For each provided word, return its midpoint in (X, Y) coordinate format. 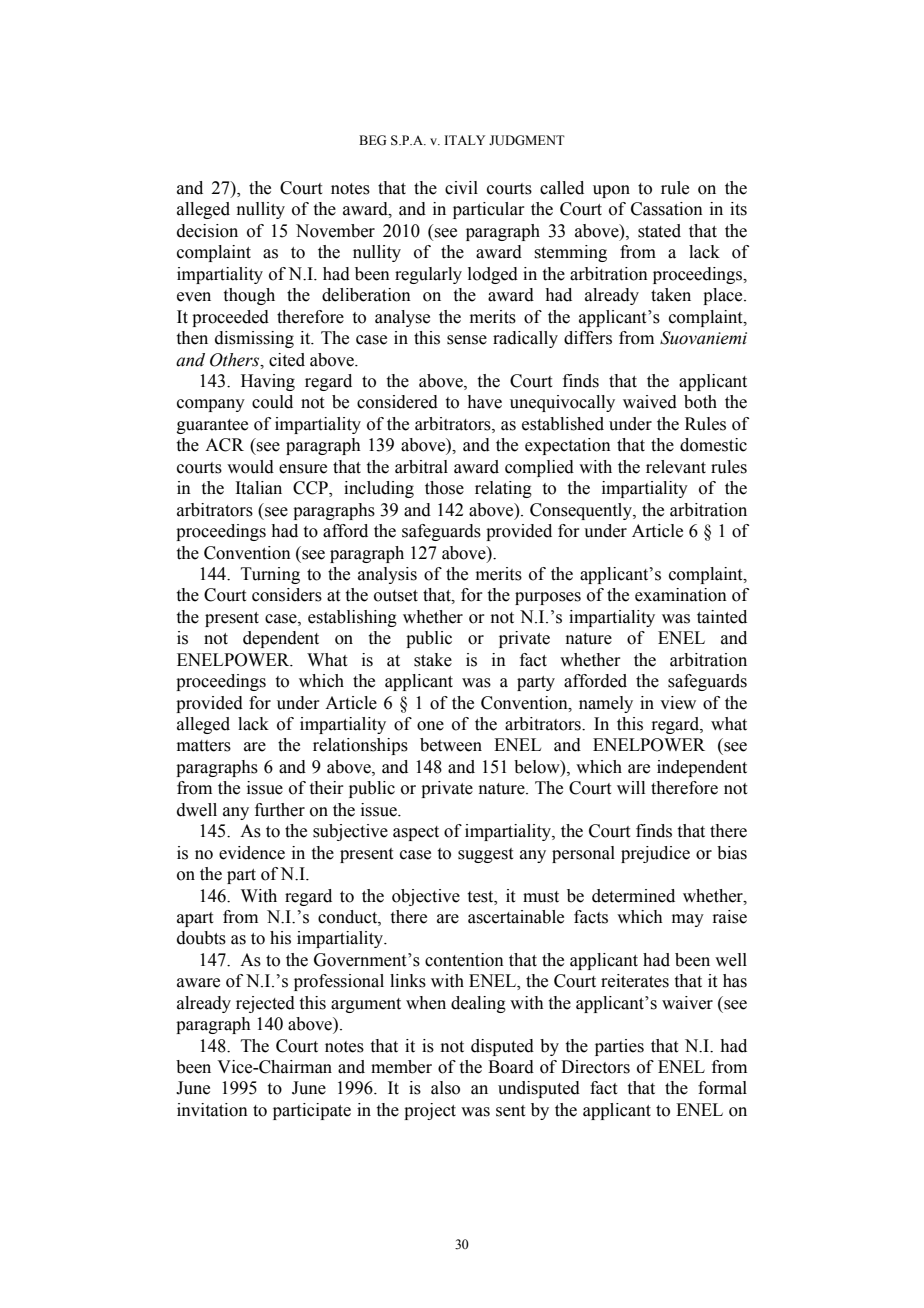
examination (681, 595)
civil (461, 188)
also (445, 1088)
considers (287, 595)
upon (611, 191)
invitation (212, 1110)
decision (207, 231)
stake (433, 660)
